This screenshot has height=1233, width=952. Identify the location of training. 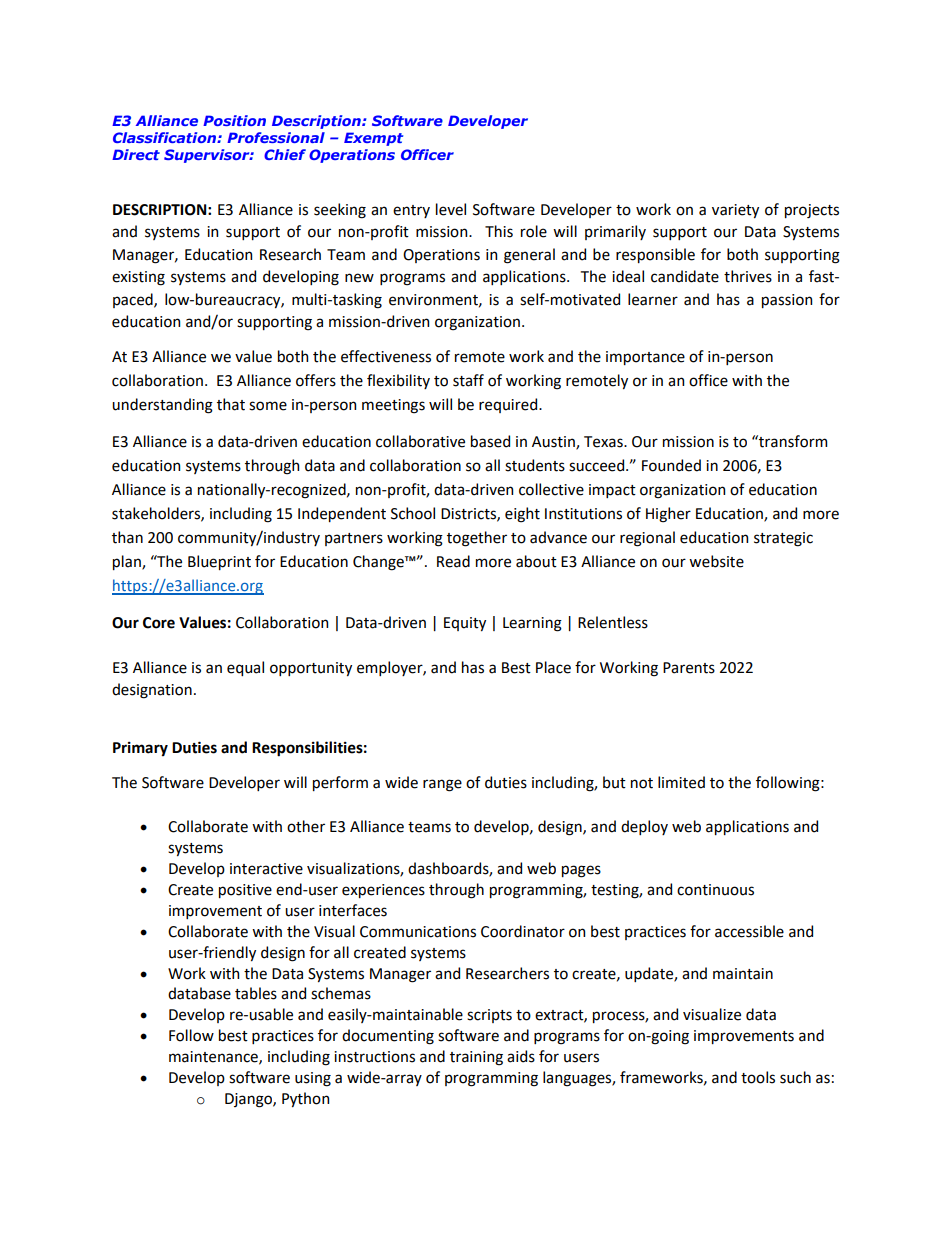
(476, 1058).
